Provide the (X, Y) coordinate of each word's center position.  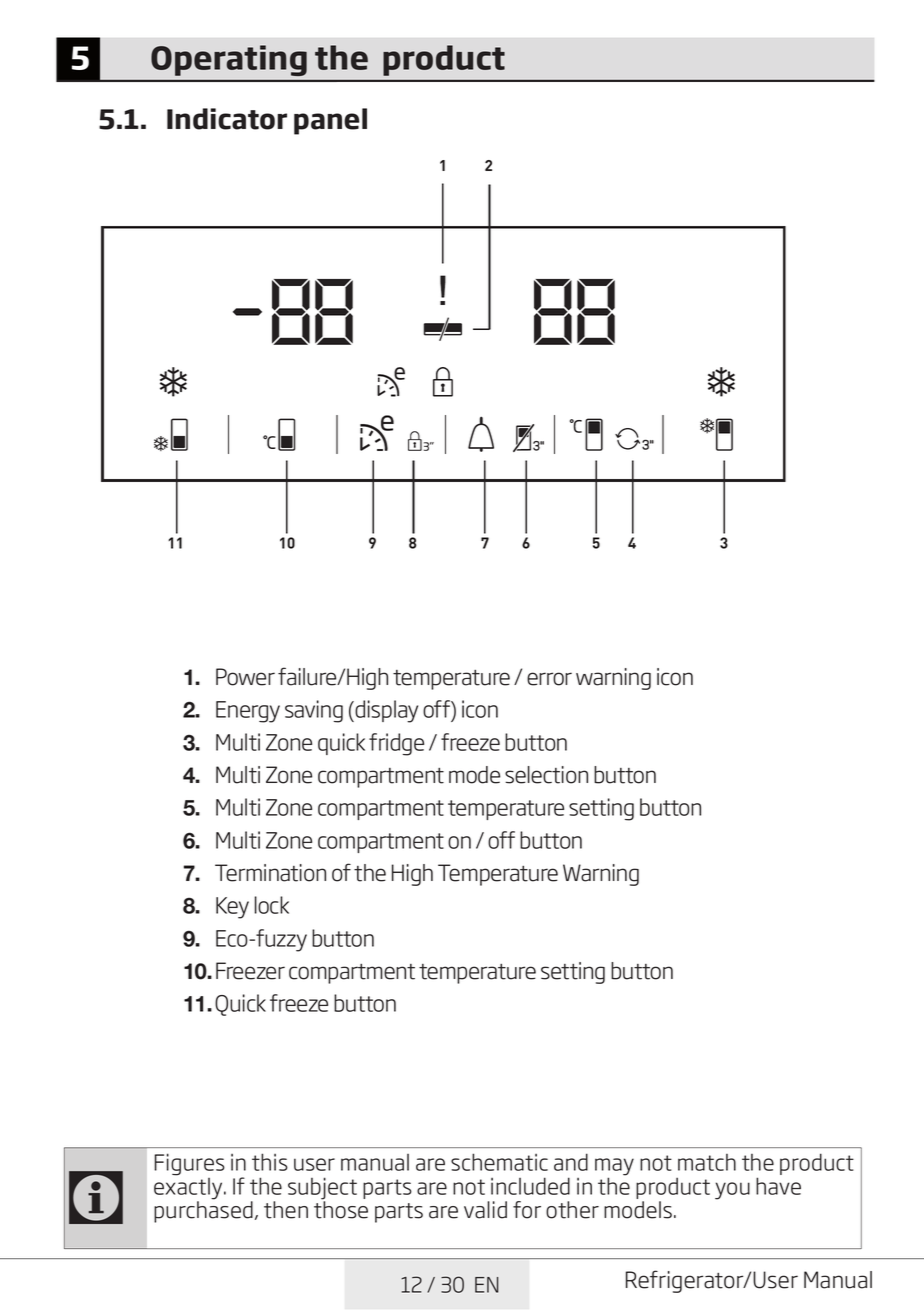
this (270, 1162)
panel (330, 121)
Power (245, 677)
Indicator (227, 119)
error (549, 679)
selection (546, 775)
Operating (229, 60)
